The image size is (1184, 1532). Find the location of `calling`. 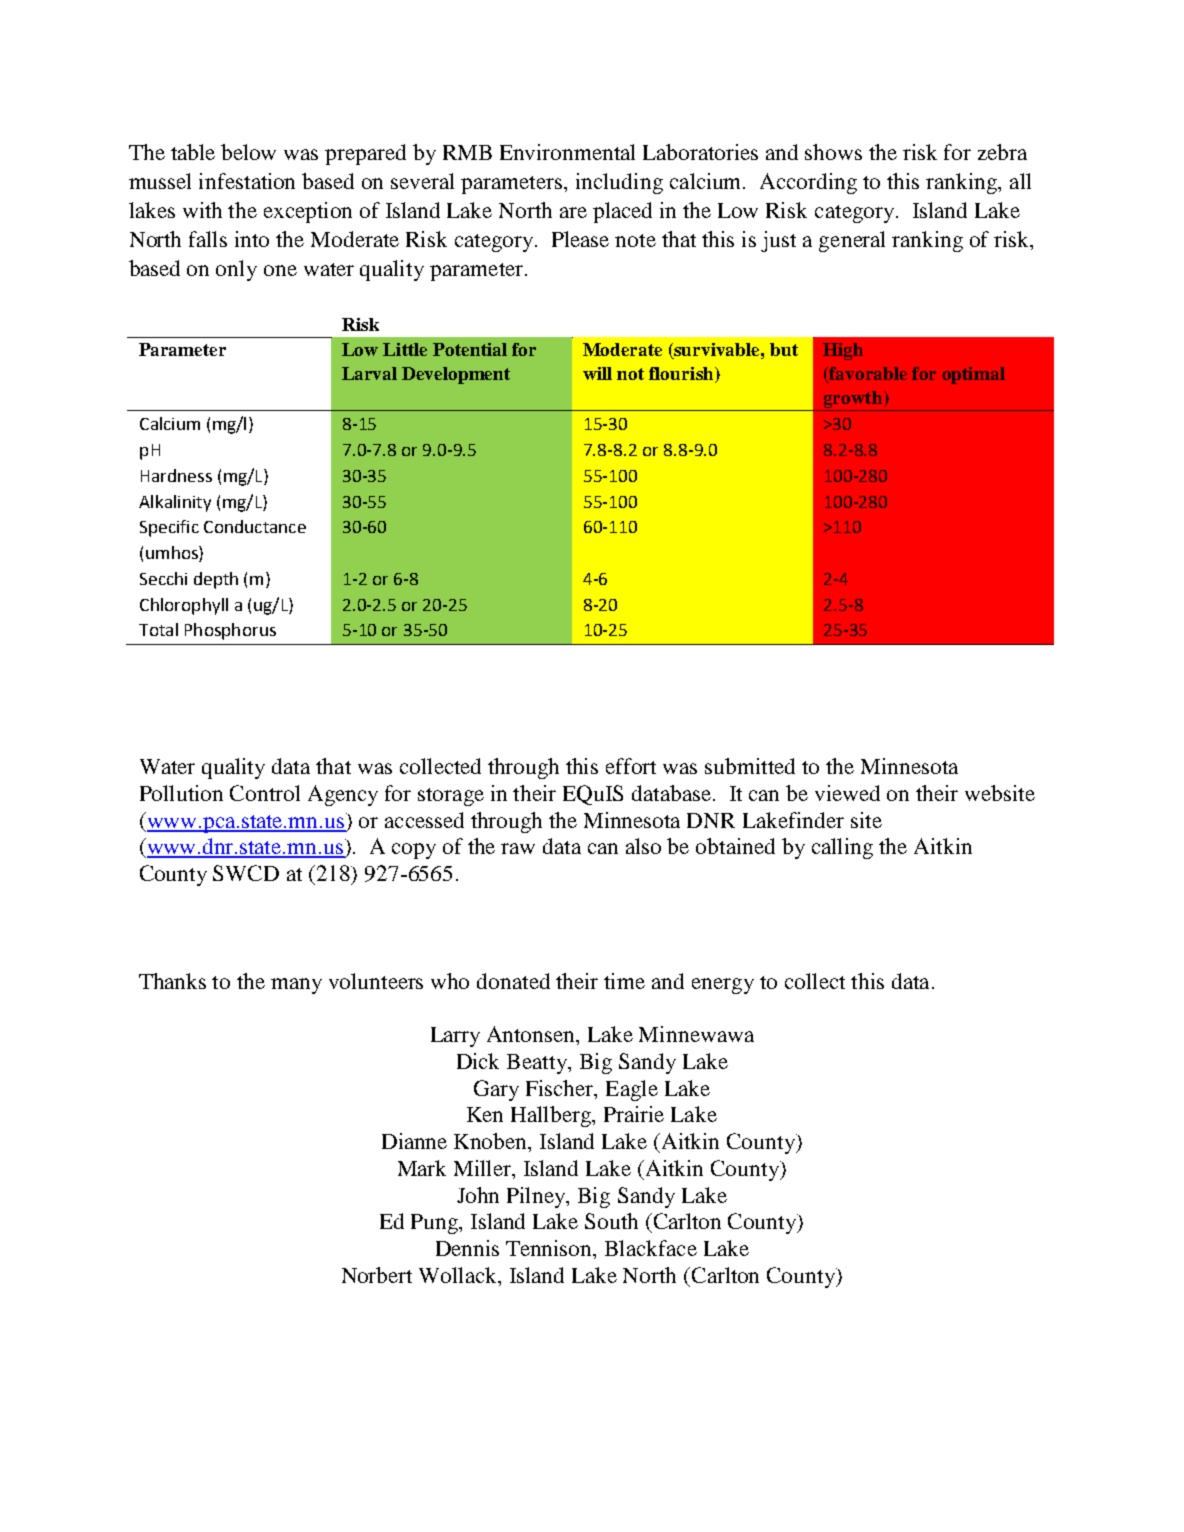

calling is located at coordinates (842, 848).
